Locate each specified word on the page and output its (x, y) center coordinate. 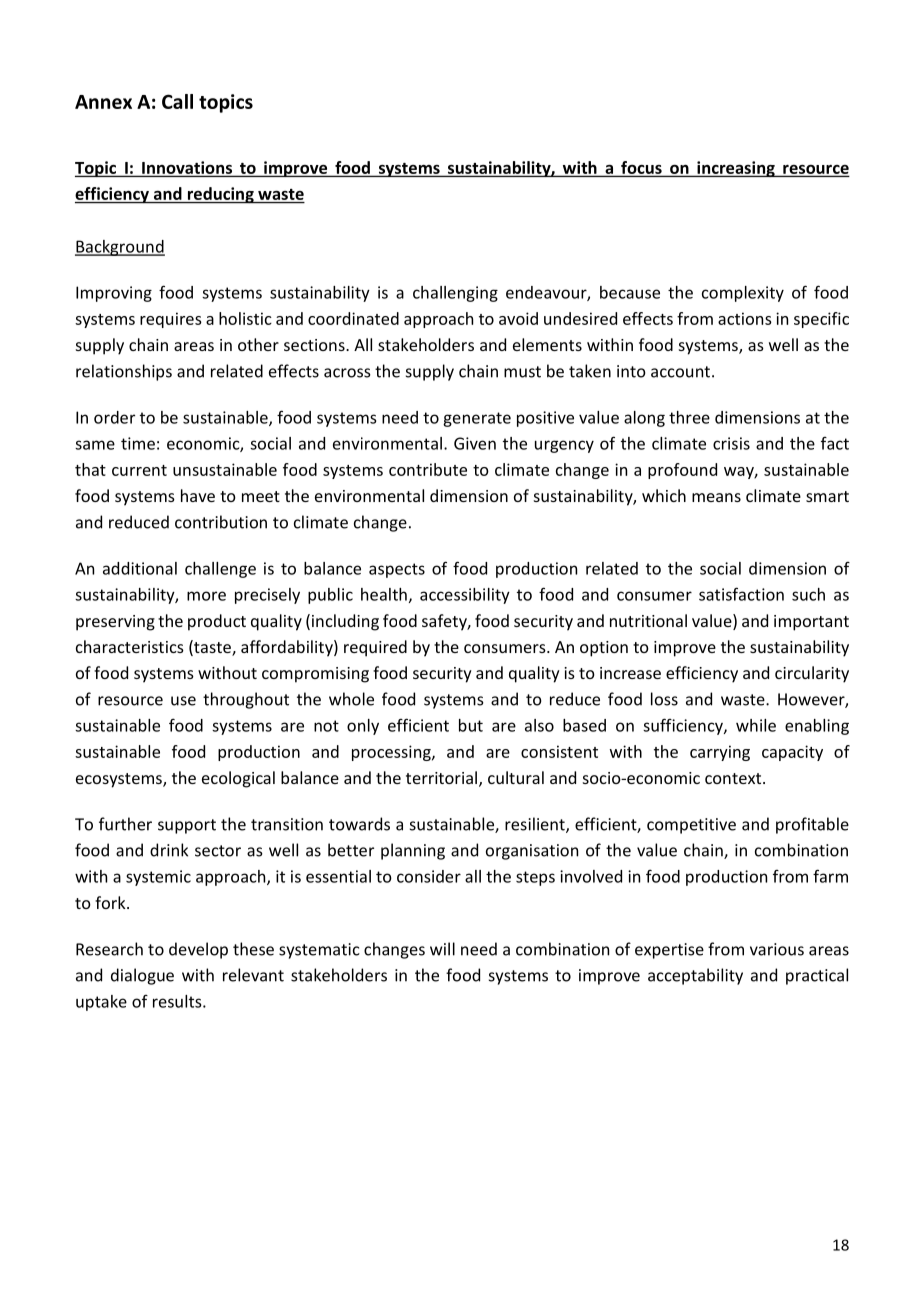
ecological (238, 779)
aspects (397, 570)
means (716, 497)
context (734, 778)
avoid (518, 318)
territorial (441, 777)
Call (177, 101)
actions (745, 318)
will (442, 949)
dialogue (142, 976)
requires (171, 320)
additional (140, 568)
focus (641, 167)
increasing (736, 169)
